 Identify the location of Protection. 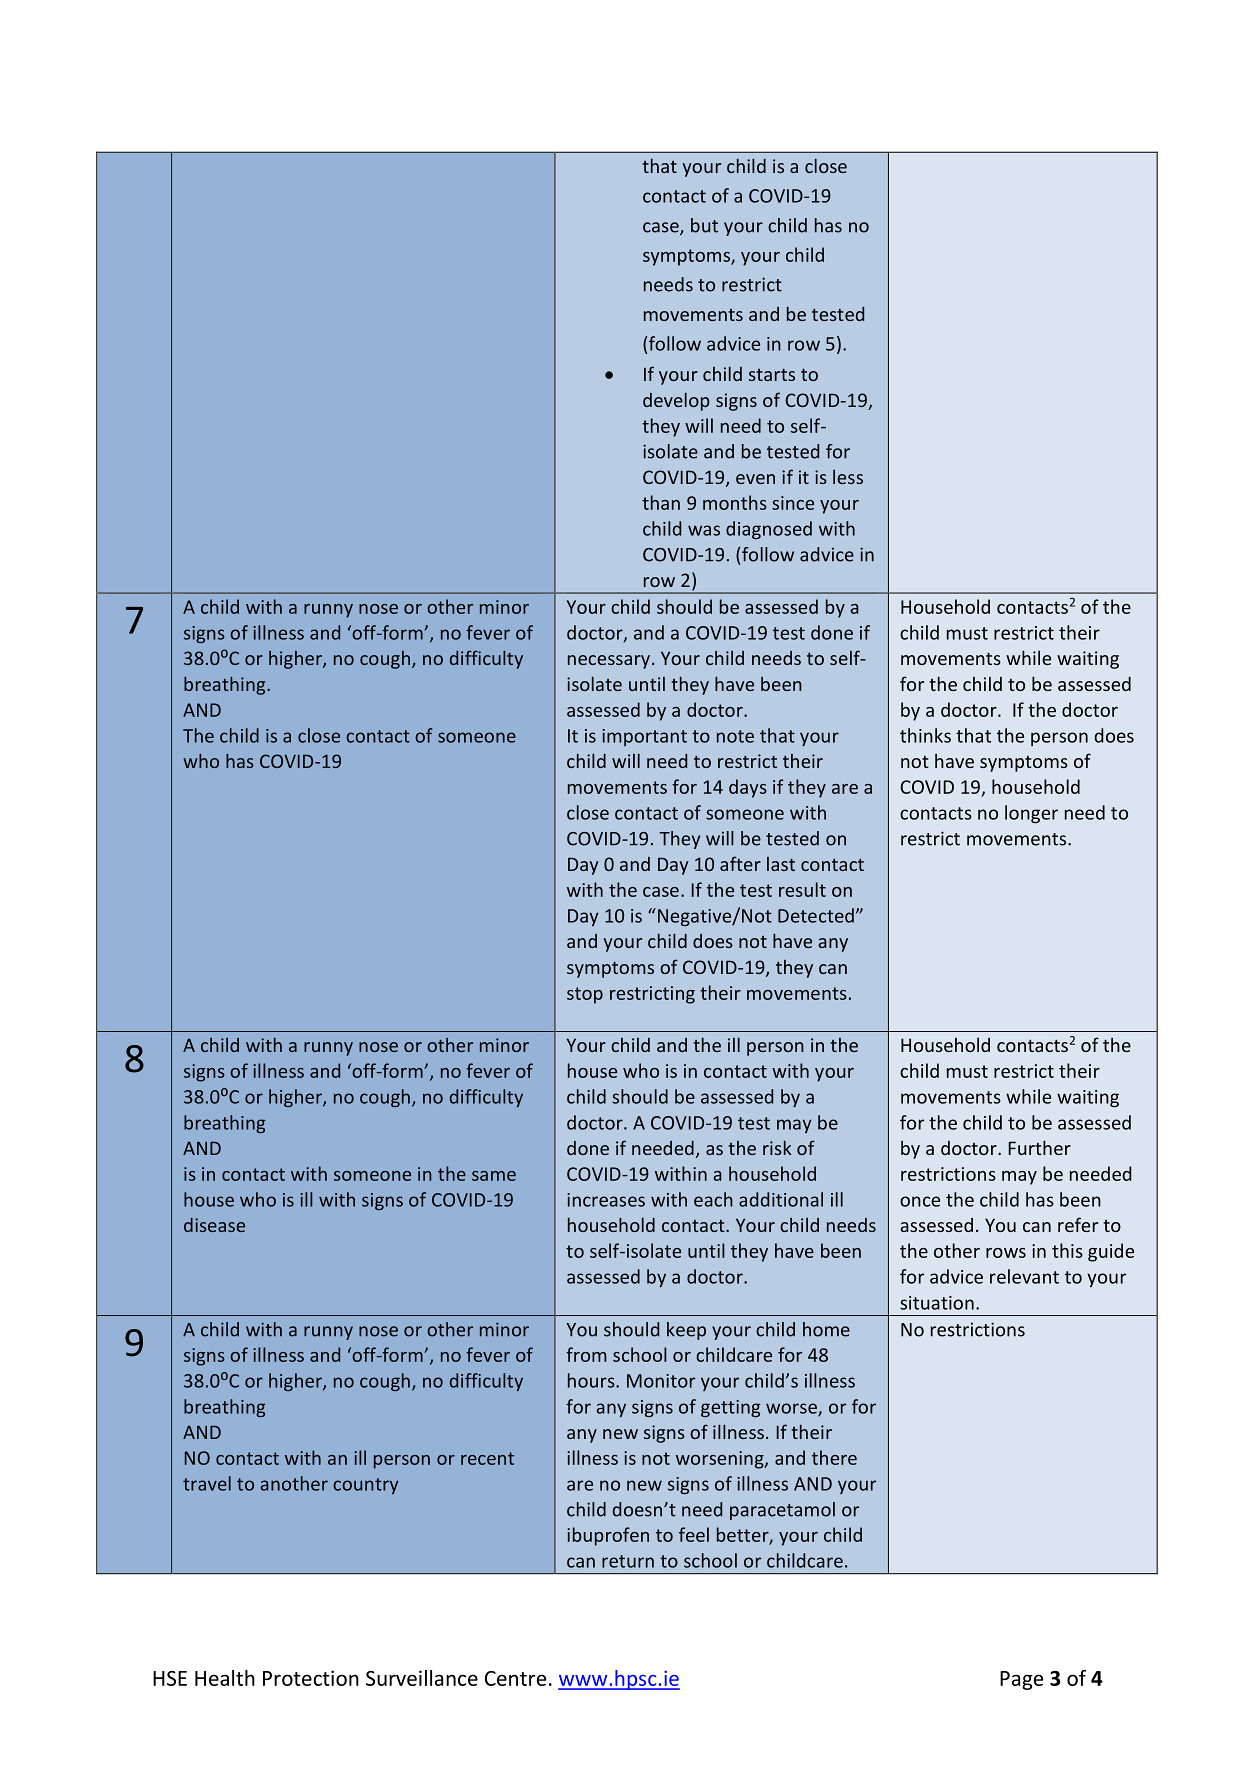
(311, 1678).
